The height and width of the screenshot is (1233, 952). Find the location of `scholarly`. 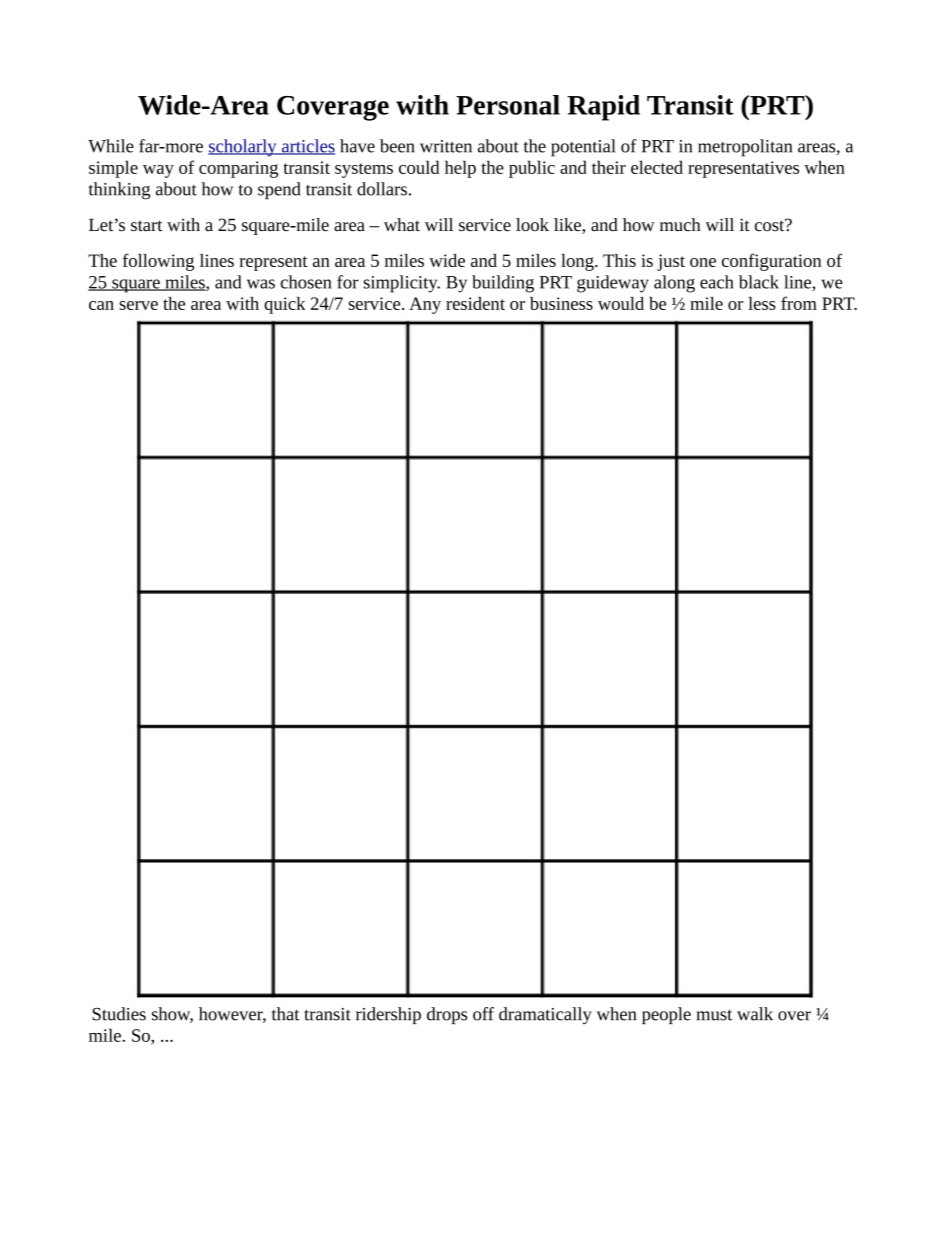

scholarly is located at coordinates (243, 148).
